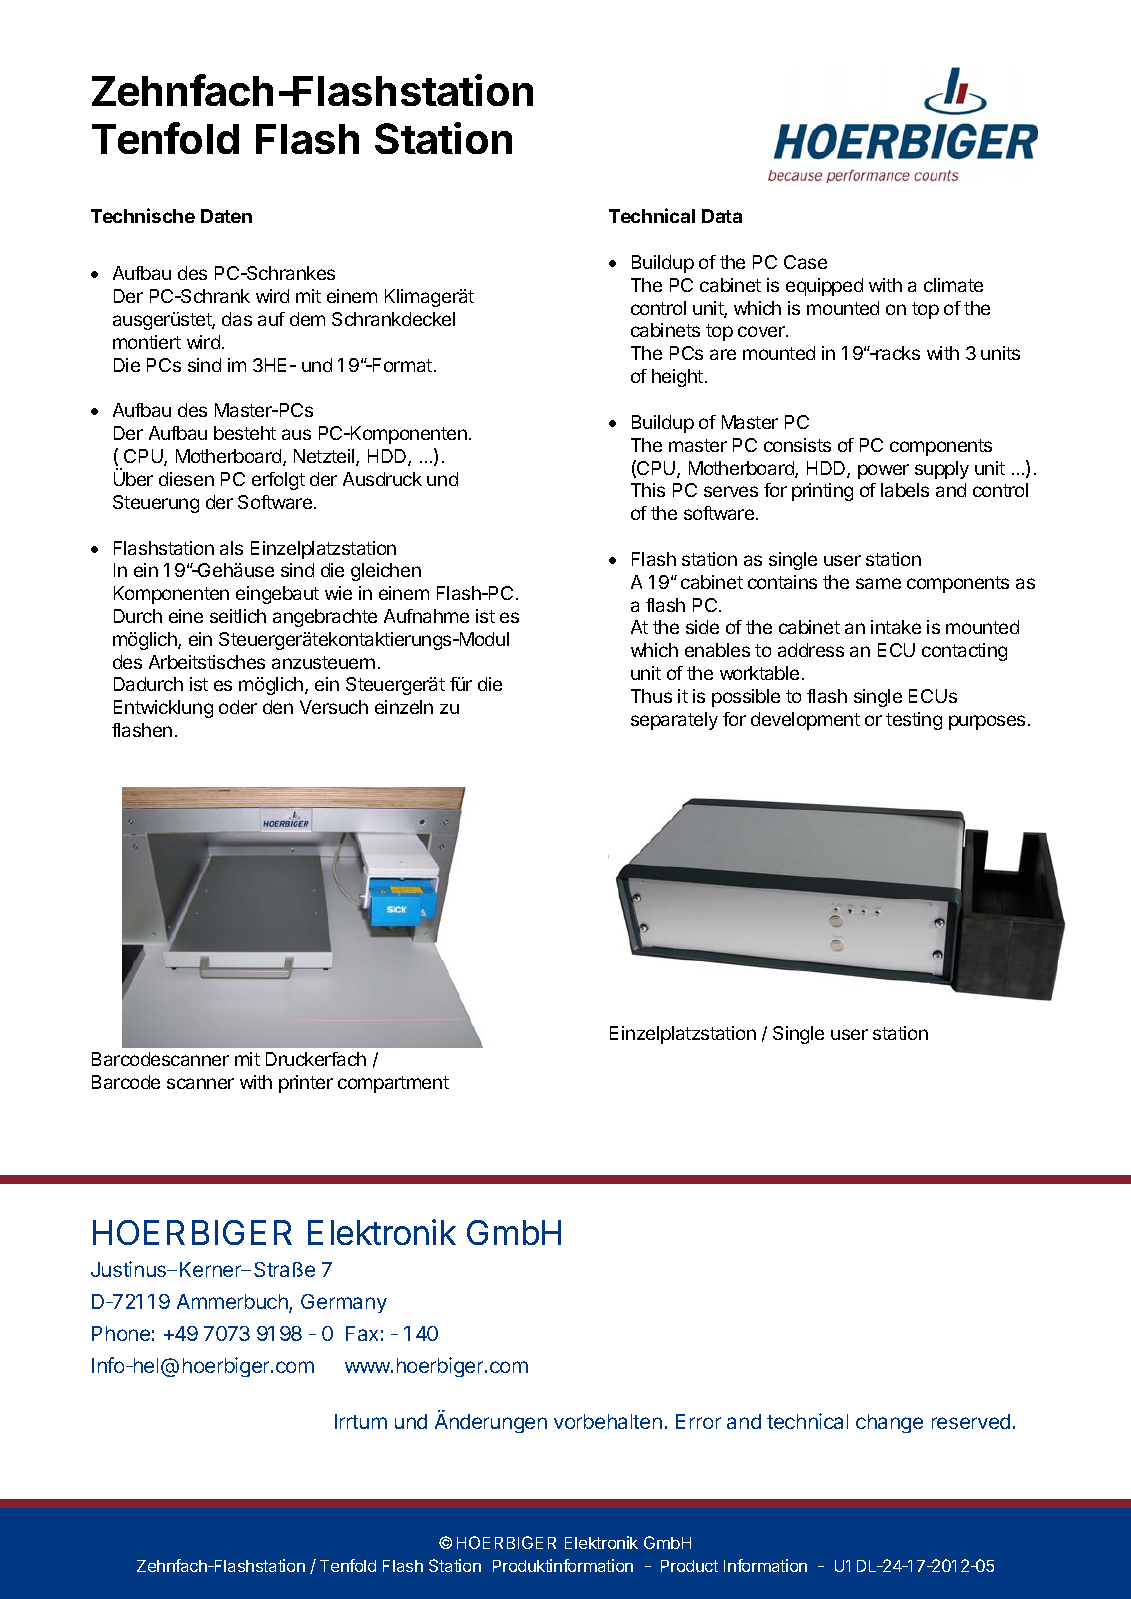  What do you see at coordinates (914, 721) in the document?
I see `testing` at bounding box center [914, 721].
